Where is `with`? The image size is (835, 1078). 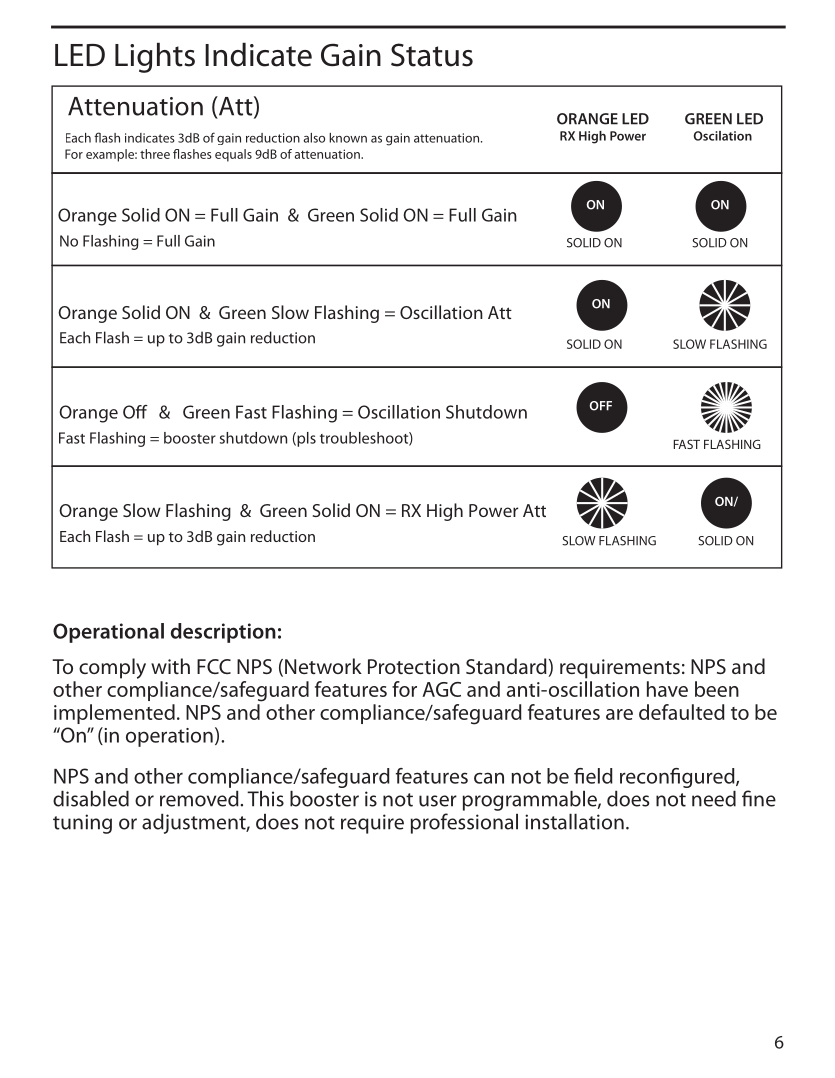
with is located at coordinates (170, 666).
